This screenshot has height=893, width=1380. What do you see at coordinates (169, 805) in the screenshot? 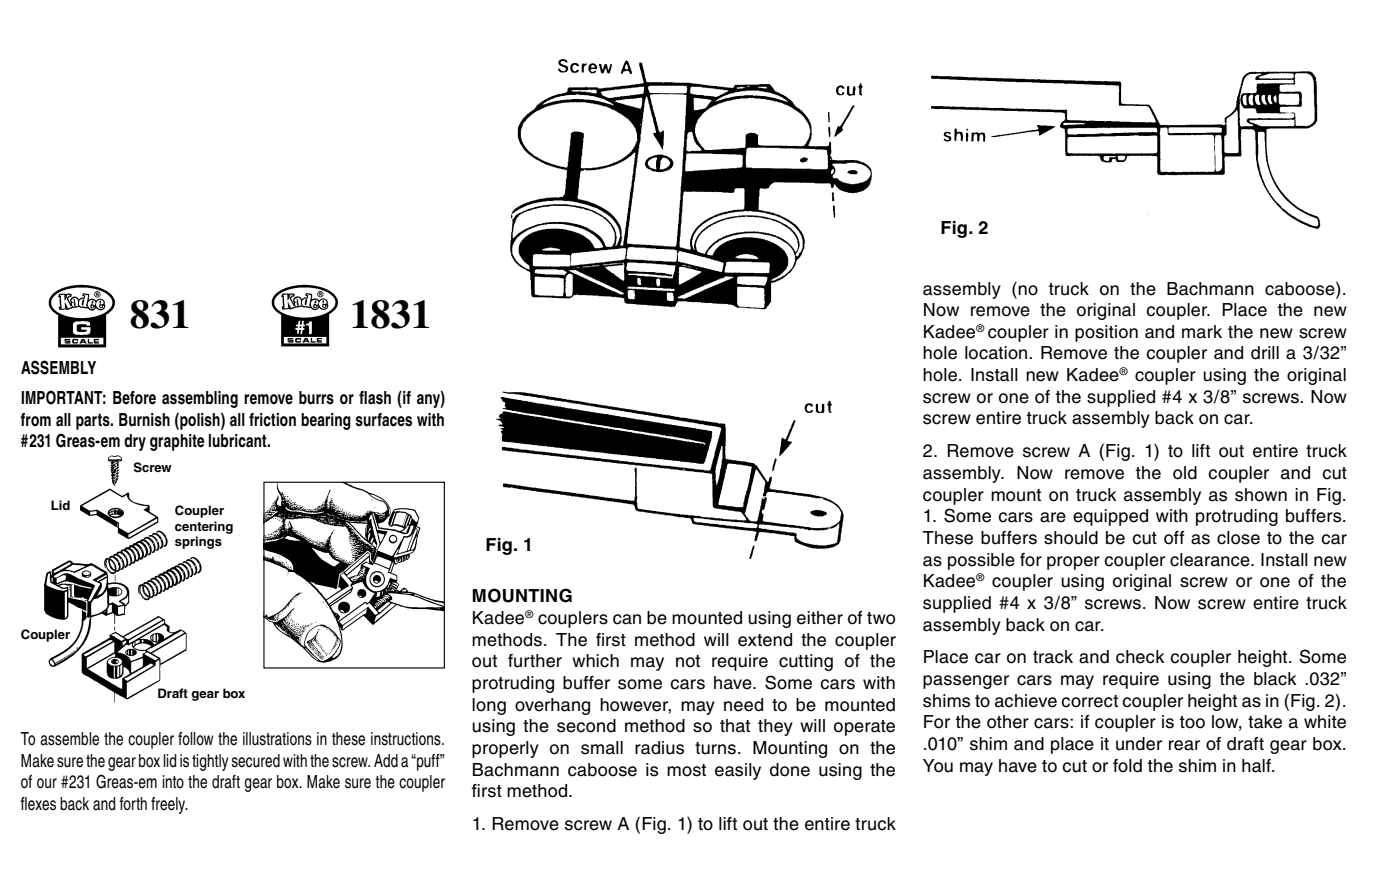
I see `freely` at bounding box center [169, 805].
